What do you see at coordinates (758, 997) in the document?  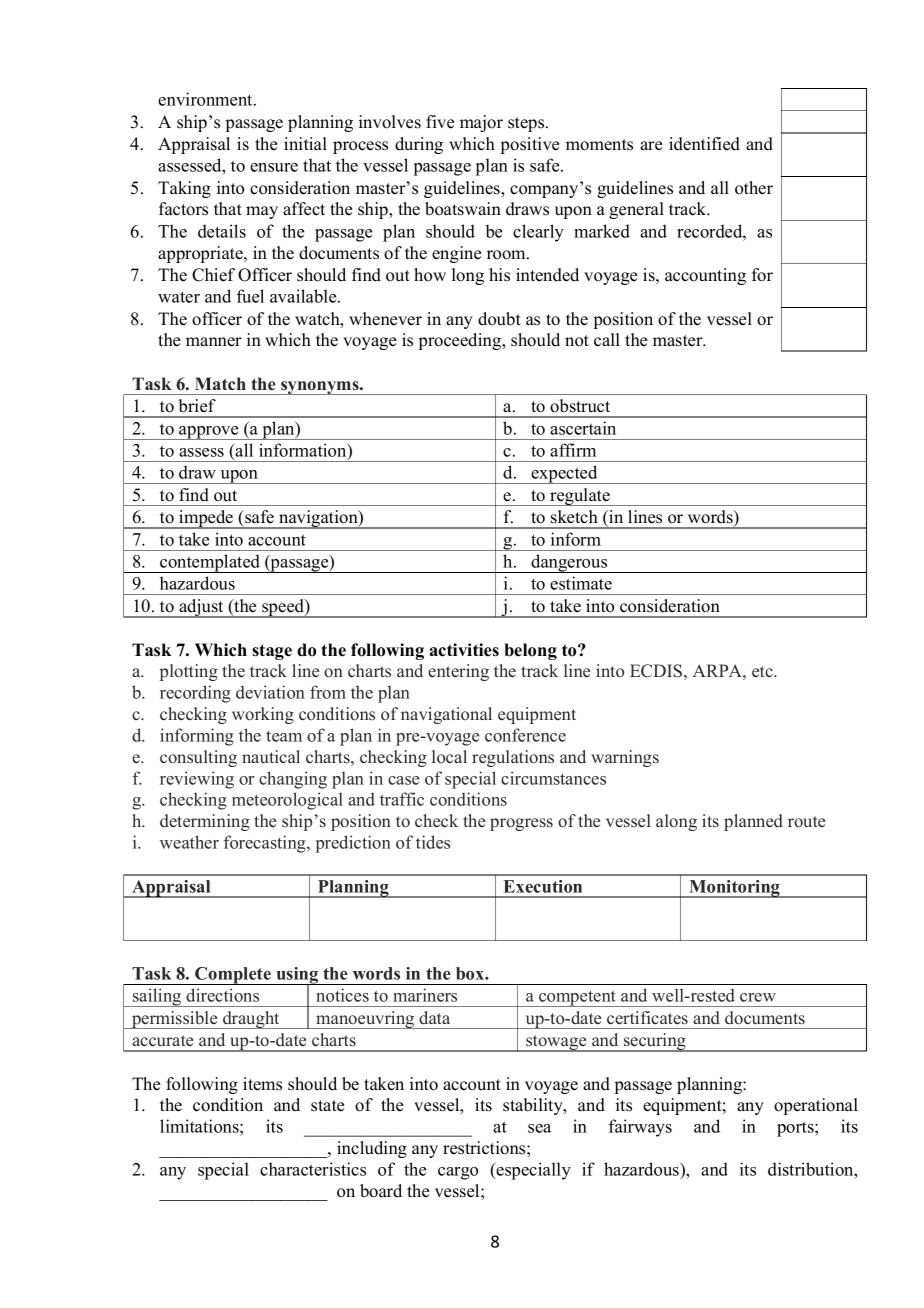 I see `crew` at bounding box center [758, 997].
